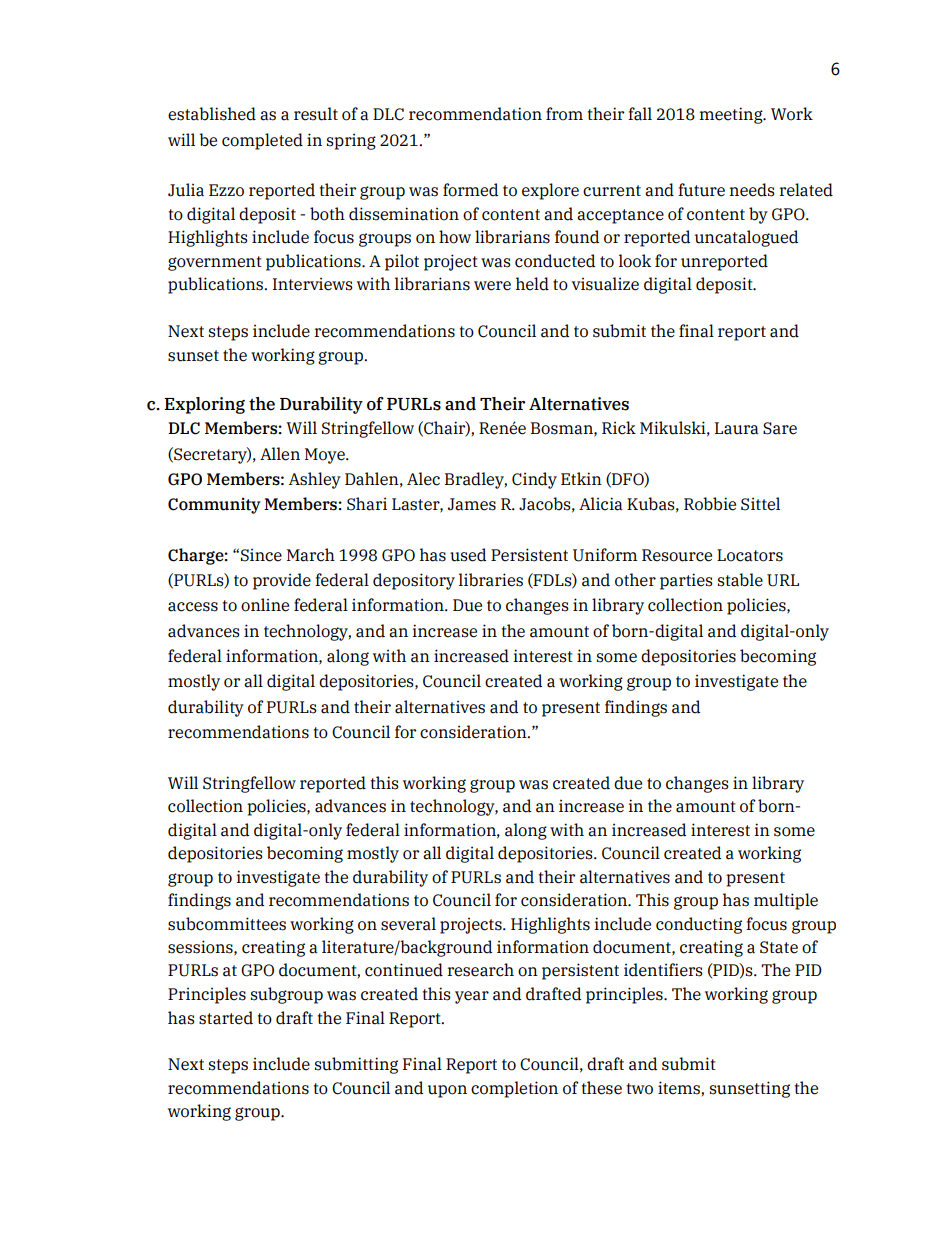 Image resolution: width=952 pixels, height=1233 pixels. Describe the element at coordinates (470, 190) in the screenshot. I see `formed` at that location.
